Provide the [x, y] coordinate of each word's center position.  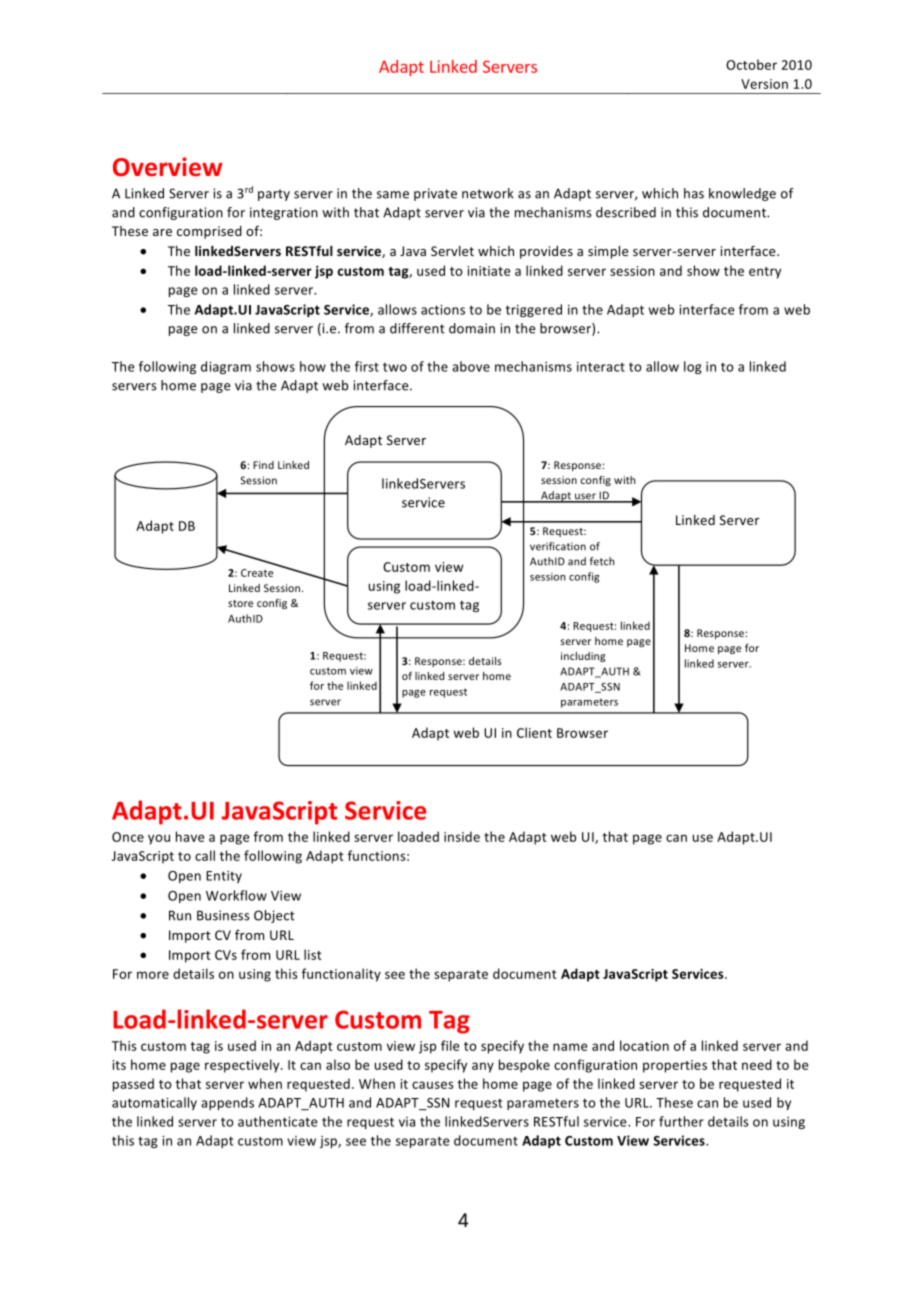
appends [227, 1103]
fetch [602, 561]
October [751, 64]
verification [558, 546]
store [240, 603]
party [274, 195]
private [435, 194]
